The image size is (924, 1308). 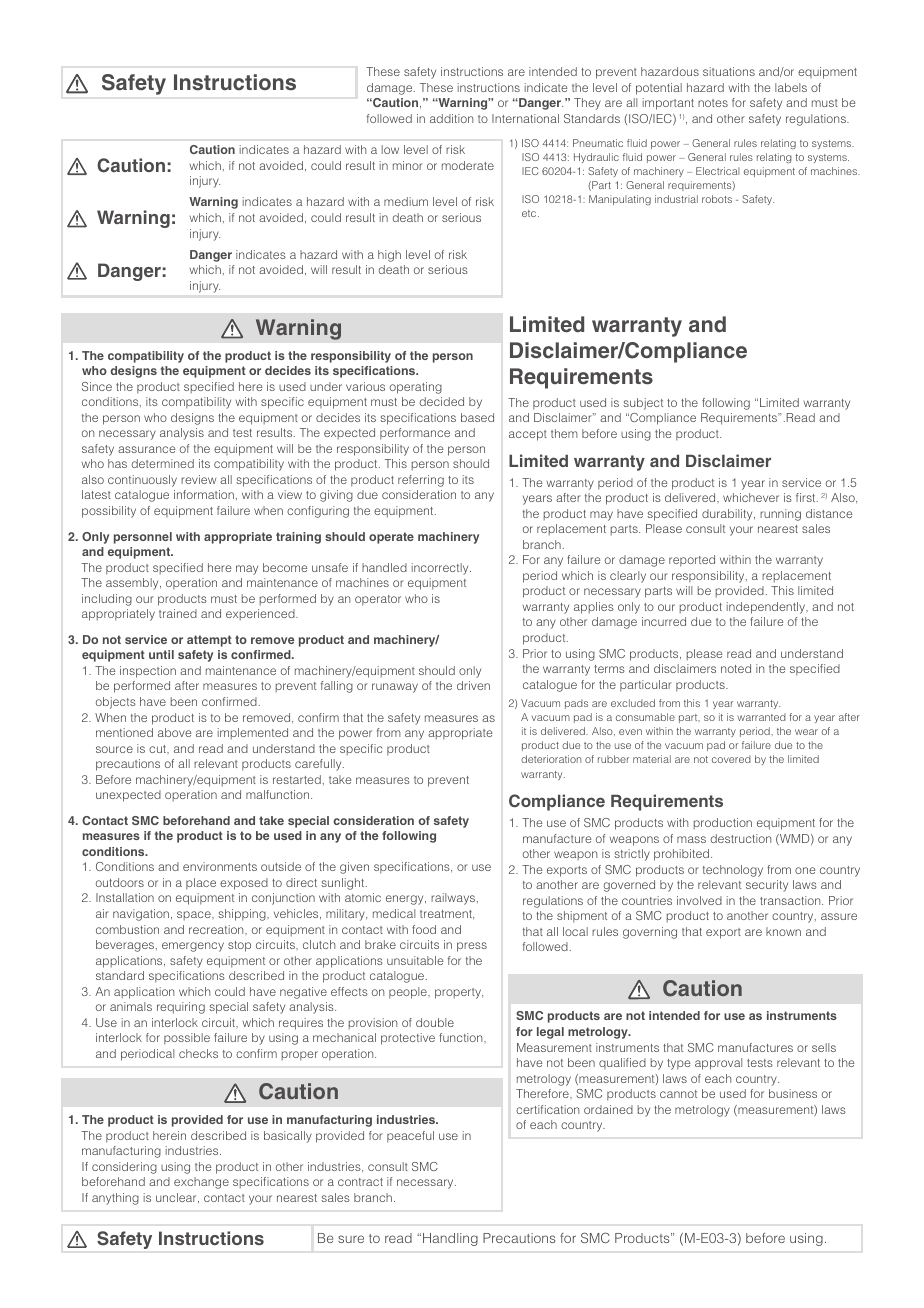 What do you see at coordinates (161, 654) in the document?
I see `until` at bounding box center [161, 654].
